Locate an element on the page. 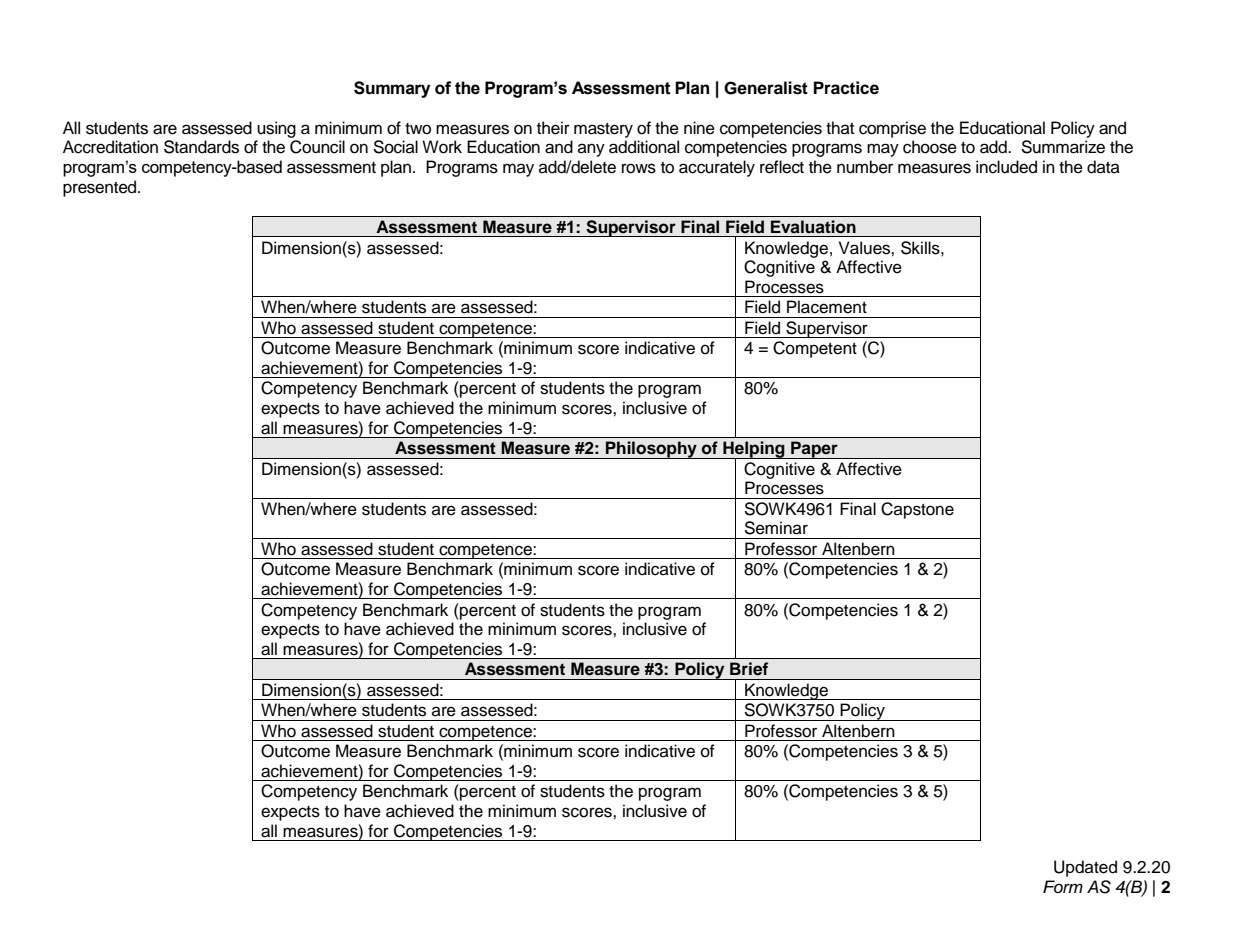 This document has width=1233, height=952. Seminar is located at coordinates (776, 528).
